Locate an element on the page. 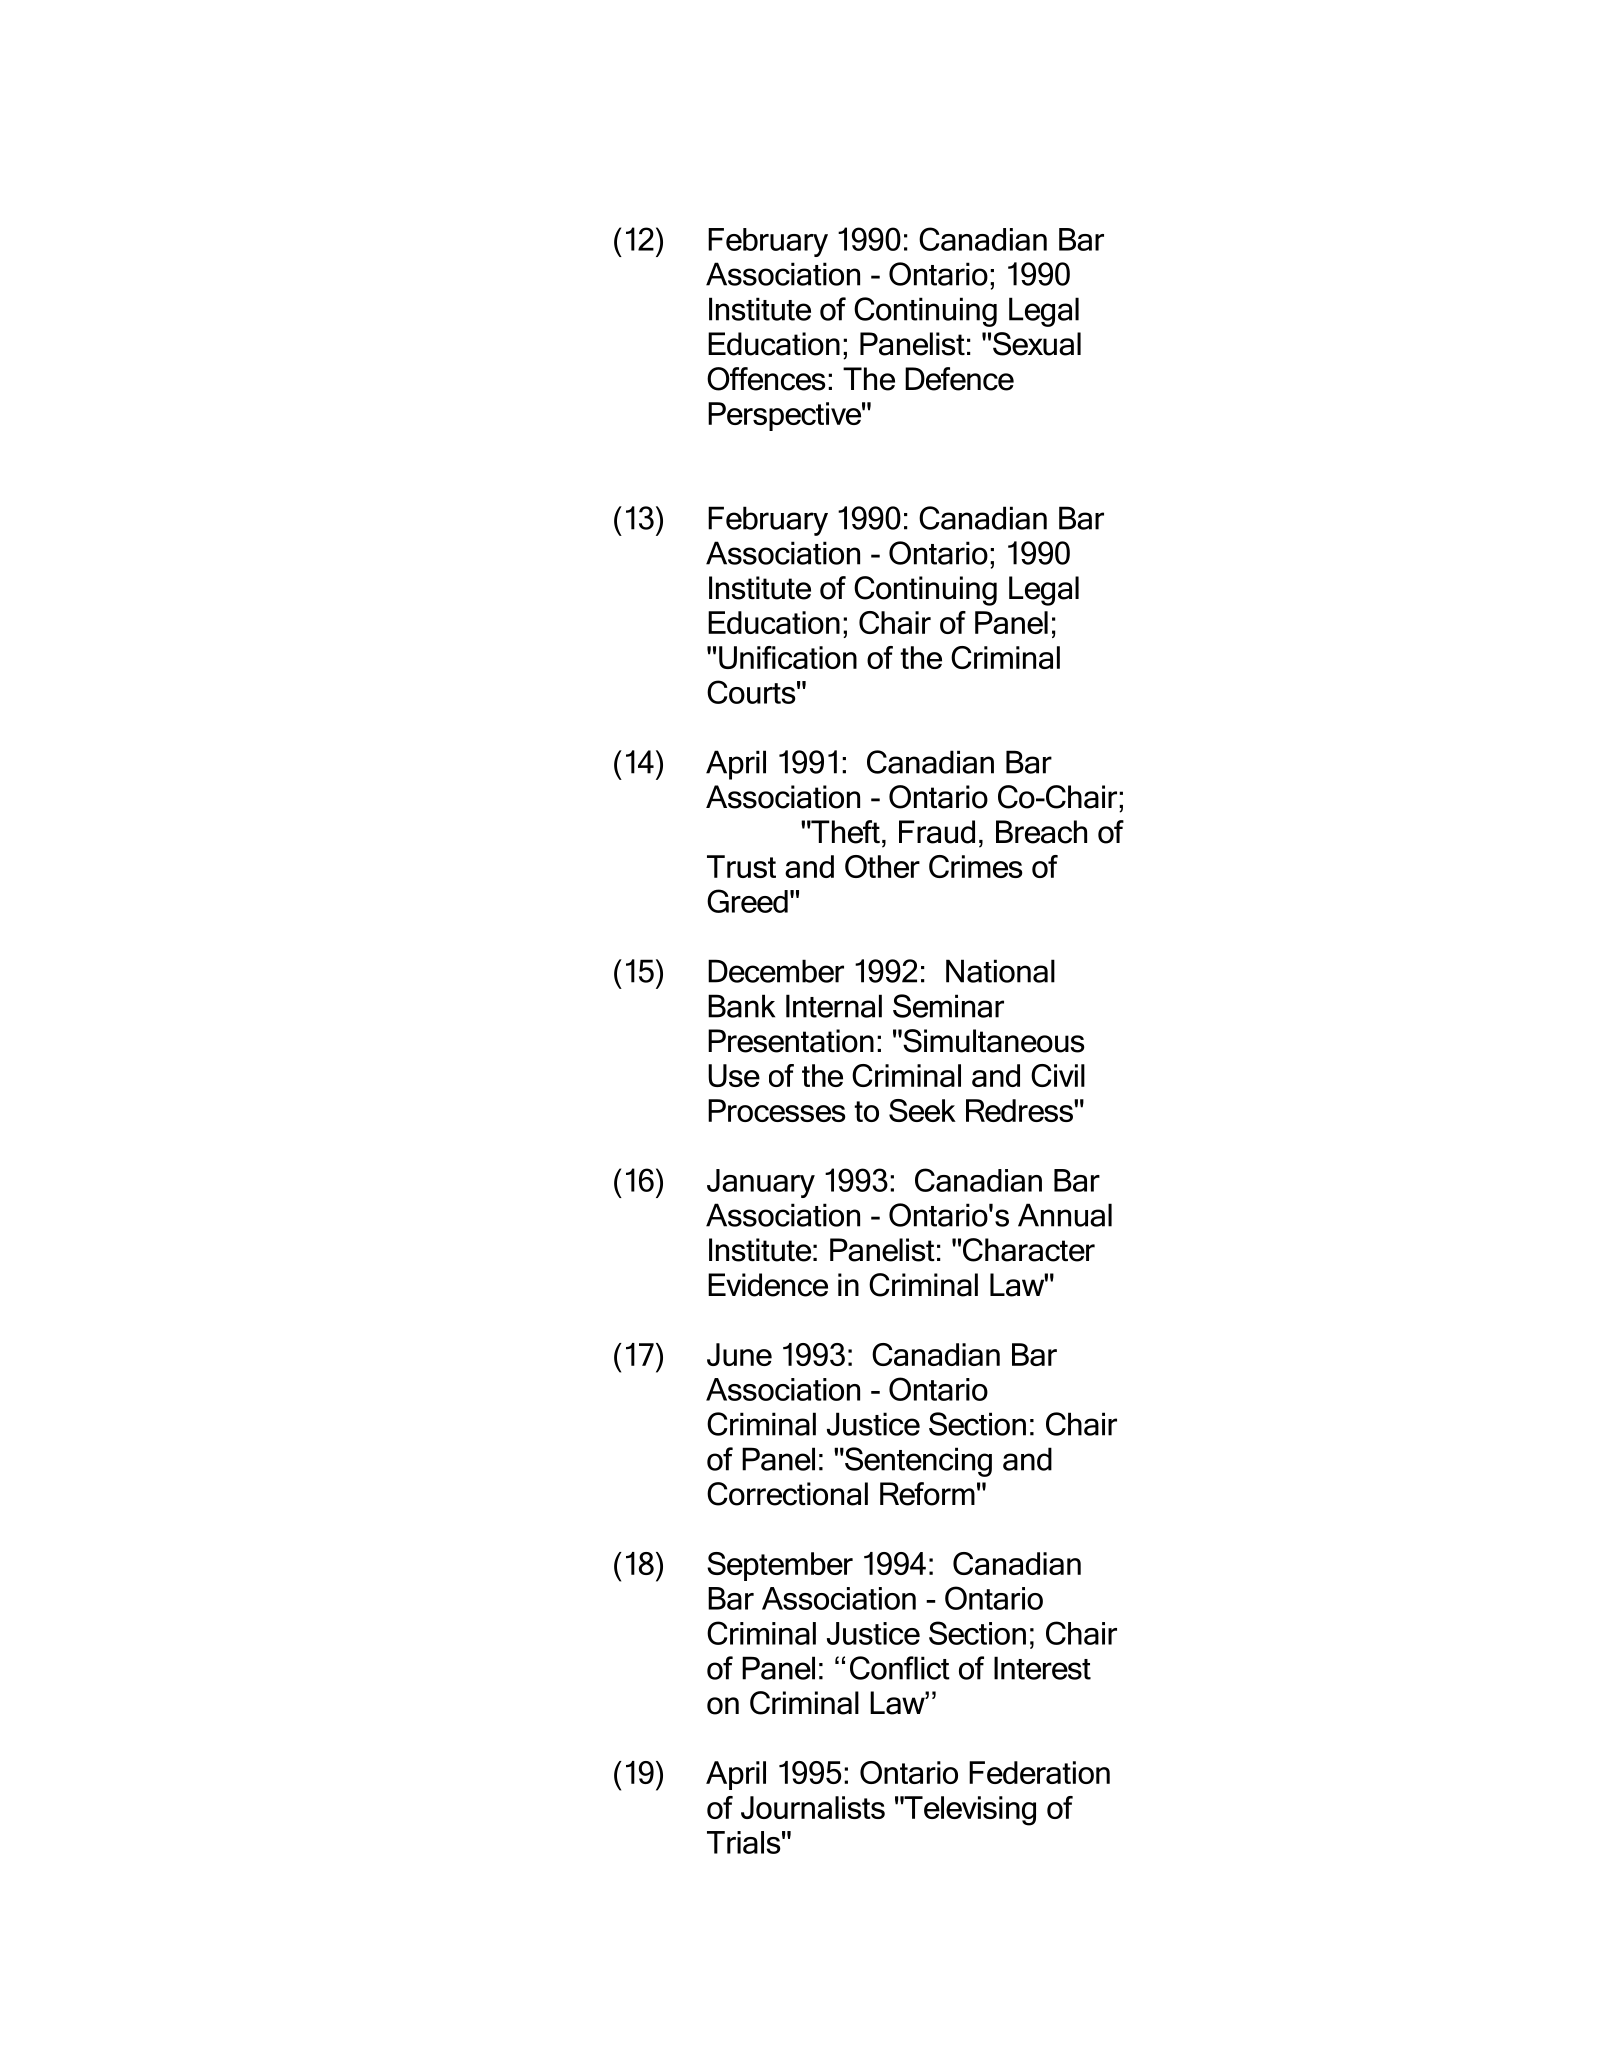  Sexual is located at coordinates (1037, 344).
